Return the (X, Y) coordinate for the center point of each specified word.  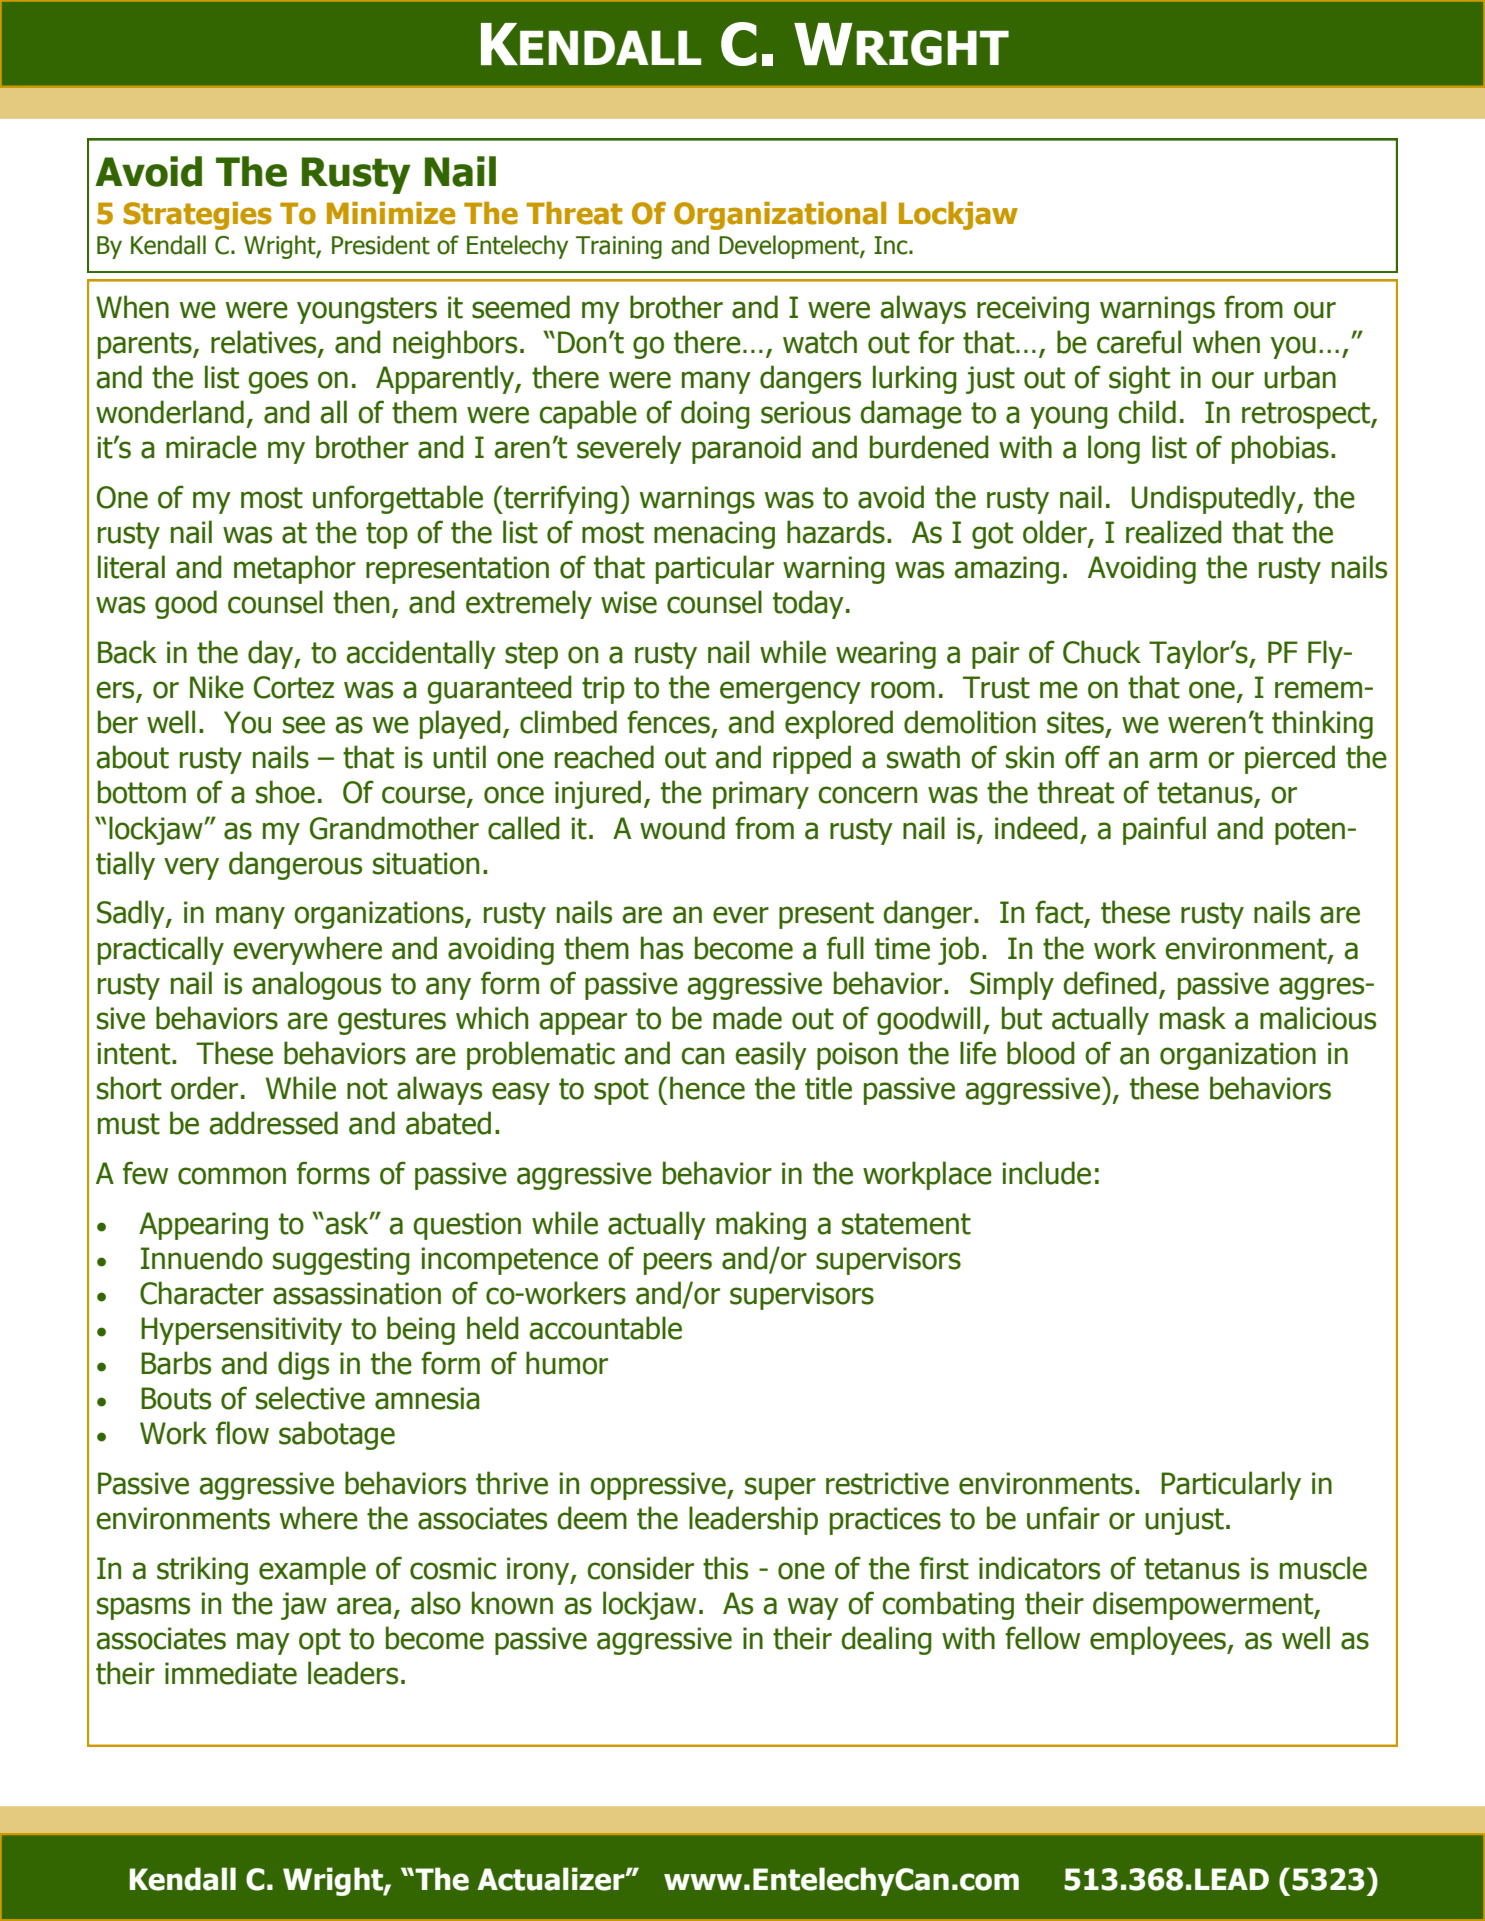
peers (678, 1263)
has (662, 948)
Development (790, 247)
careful (1139, 342)
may (263, 1643)
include (1046, 1173)
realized (1174, 532)
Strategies (197, 216)
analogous (316, 985)
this (725, 1568)
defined (1110, 983)
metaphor (295, 569)
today (808, 604)
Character (202, 1293)
